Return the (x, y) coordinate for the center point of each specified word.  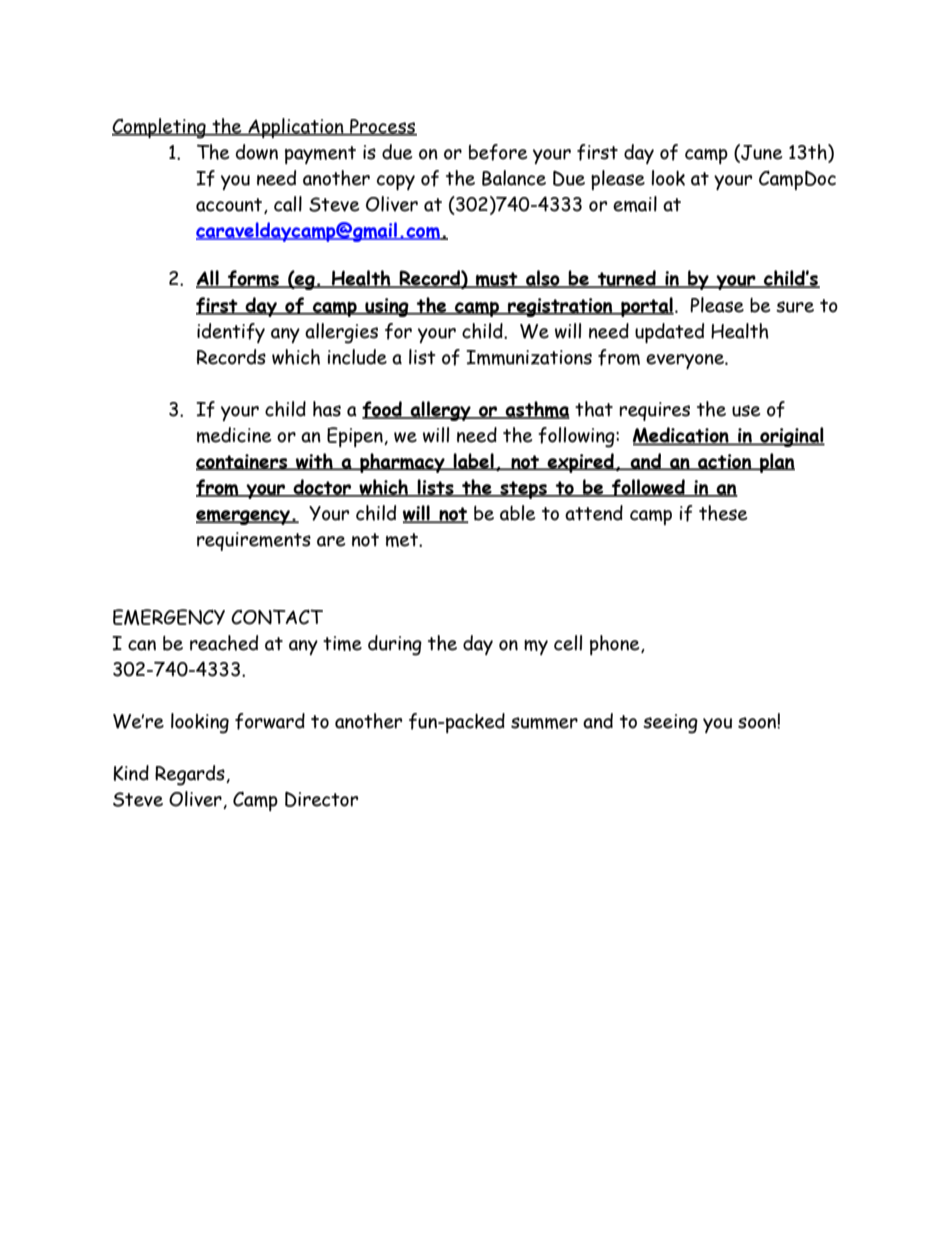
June (760, 153)
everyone (686, 361)
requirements (254, 541)
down (257, 152)
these (723, 513)
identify (231, 333)
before (498, 152)
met (403, 540)
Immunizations (529, 357)
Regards (191, 775)
